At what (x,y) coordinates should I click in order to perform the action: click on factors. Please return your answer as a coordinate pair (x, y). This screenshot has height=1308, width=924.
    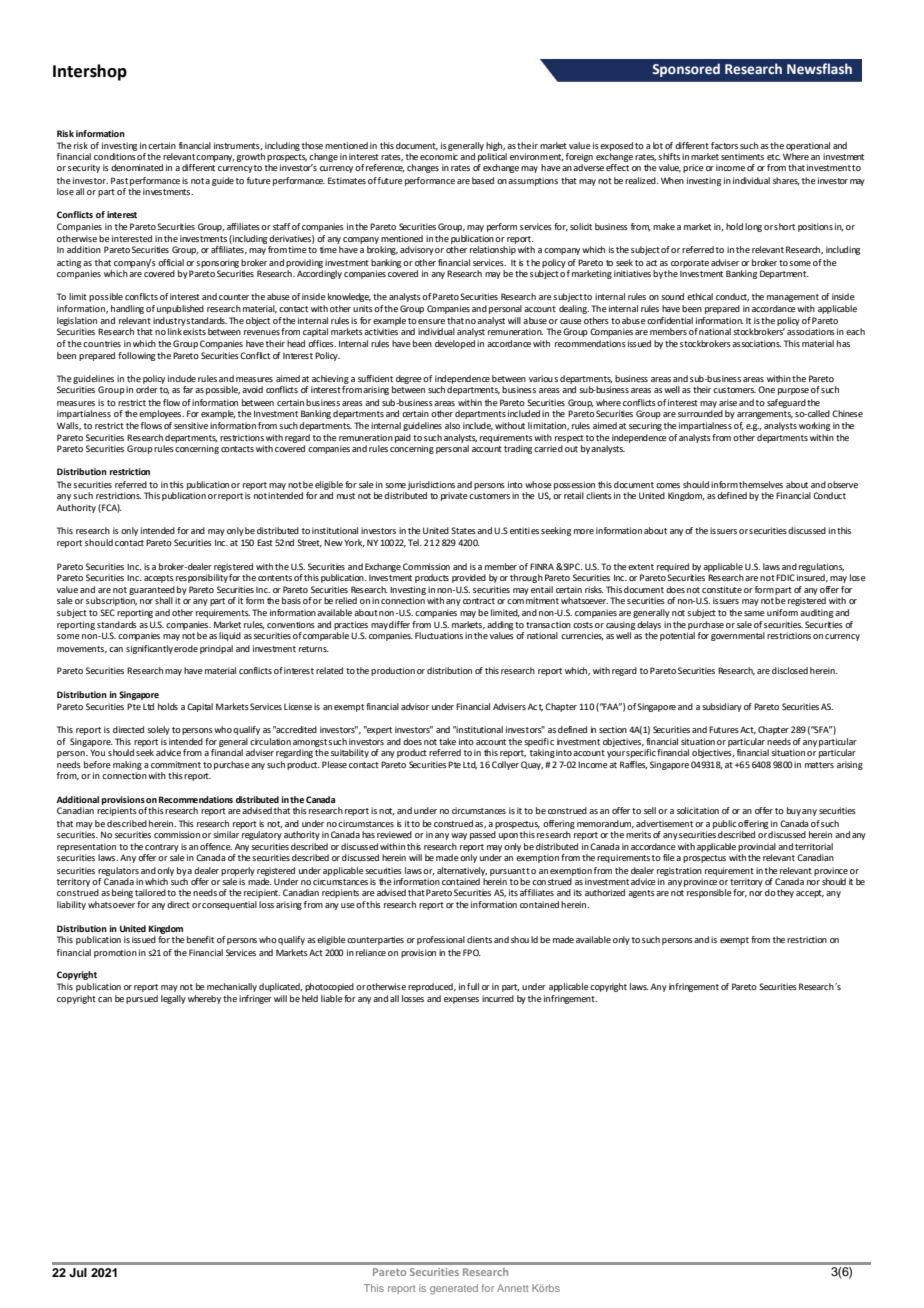
    Looking at the image, I should click on (724, 145).
